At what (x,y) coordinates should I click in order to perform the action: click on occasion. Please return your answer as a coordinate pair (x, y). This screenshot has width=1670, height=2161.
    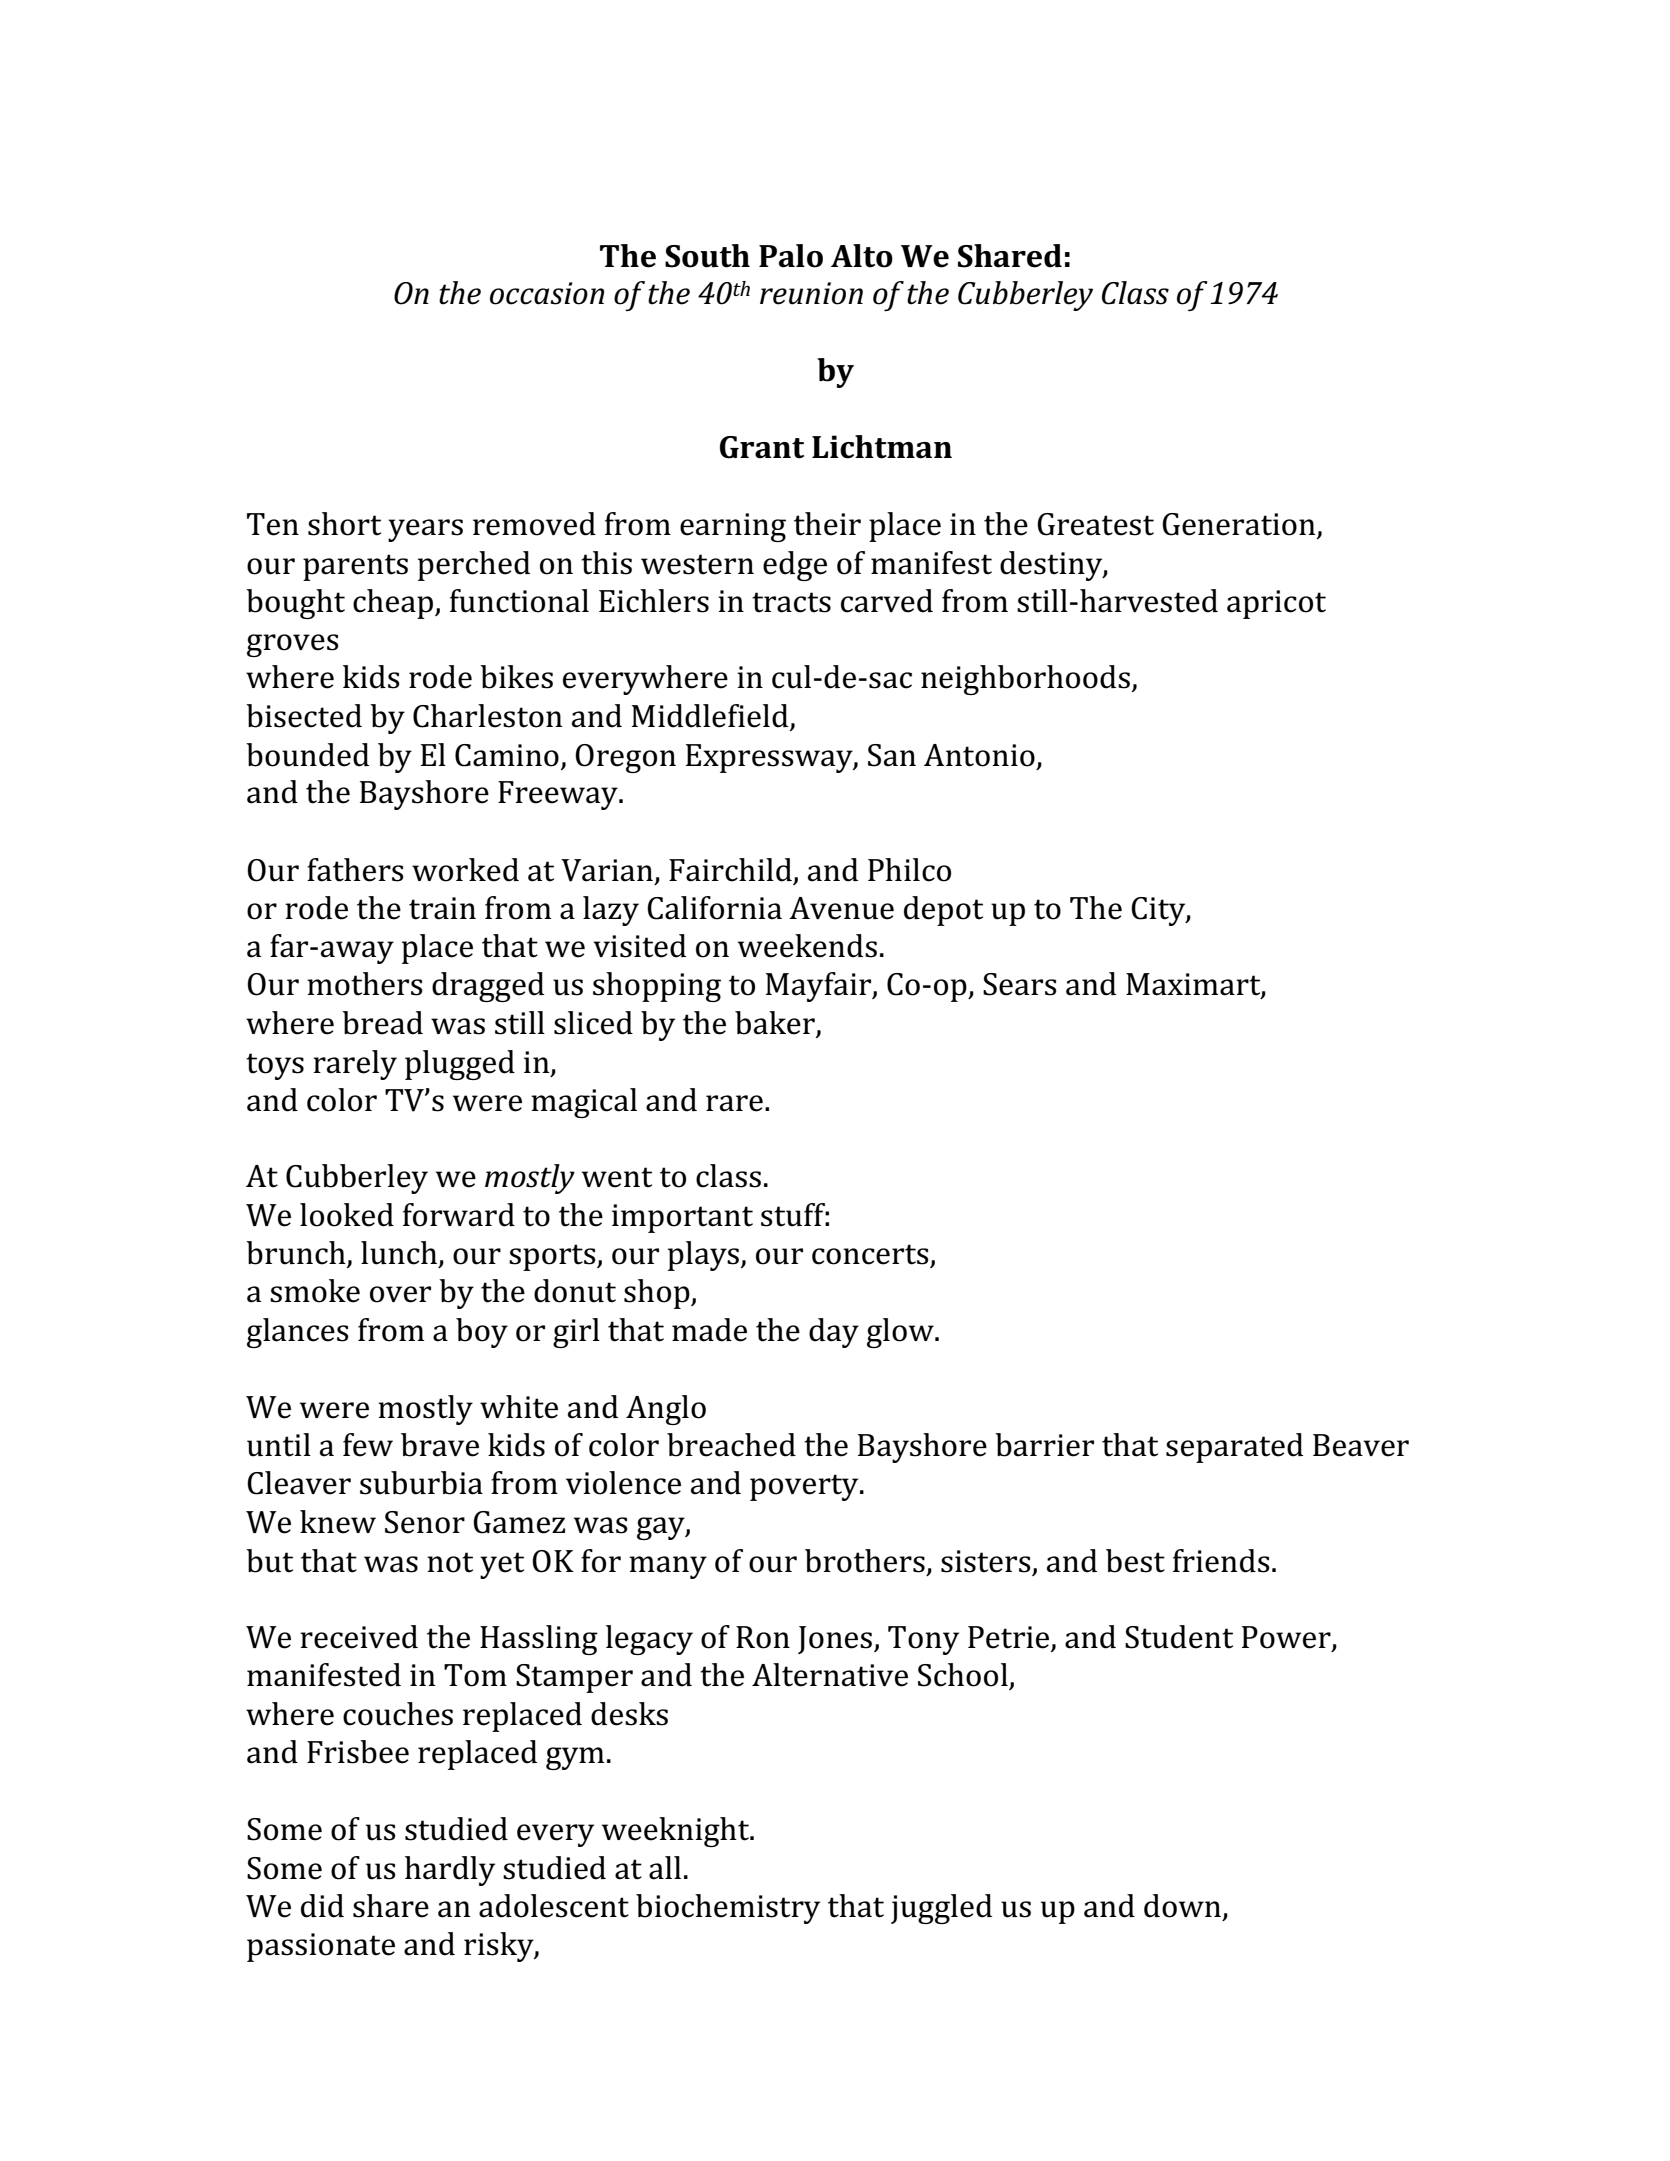
    Looking at the image, I should click on (547, 293).
